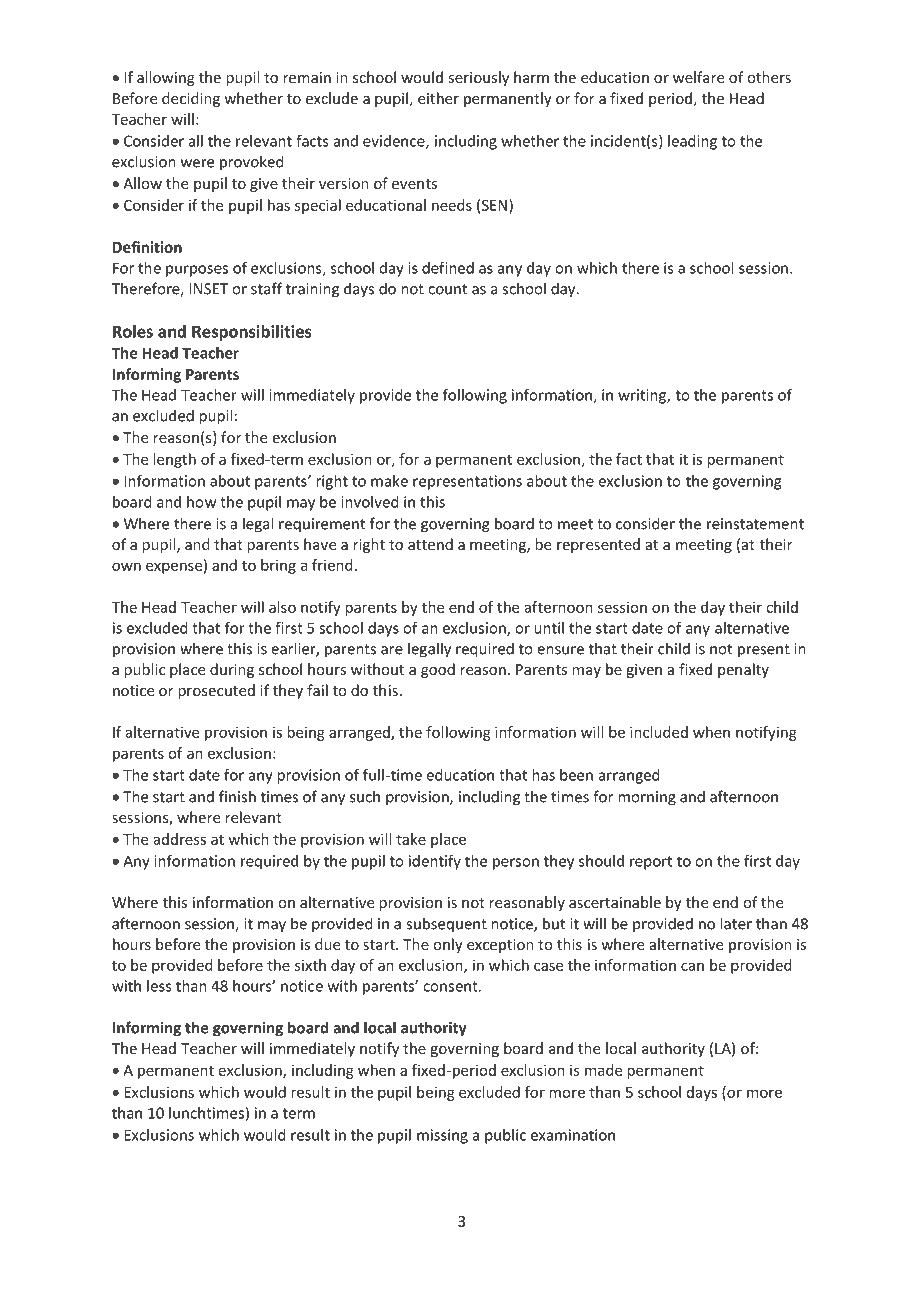  Describe the element at coordinates (438, 98) in the image. I see `either` at that location.
